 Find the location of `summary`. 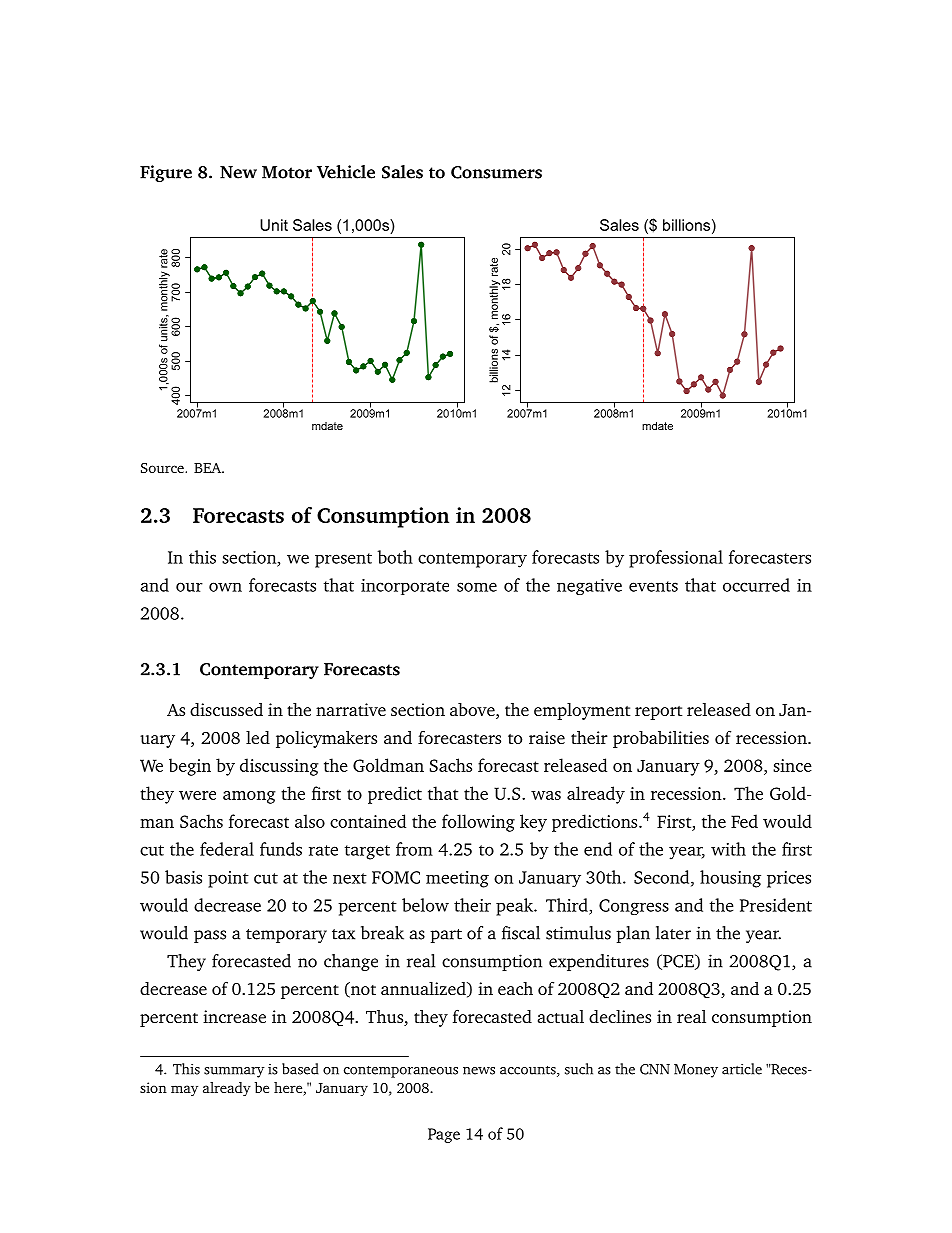

summary is located at coordinates (234, 1072).
